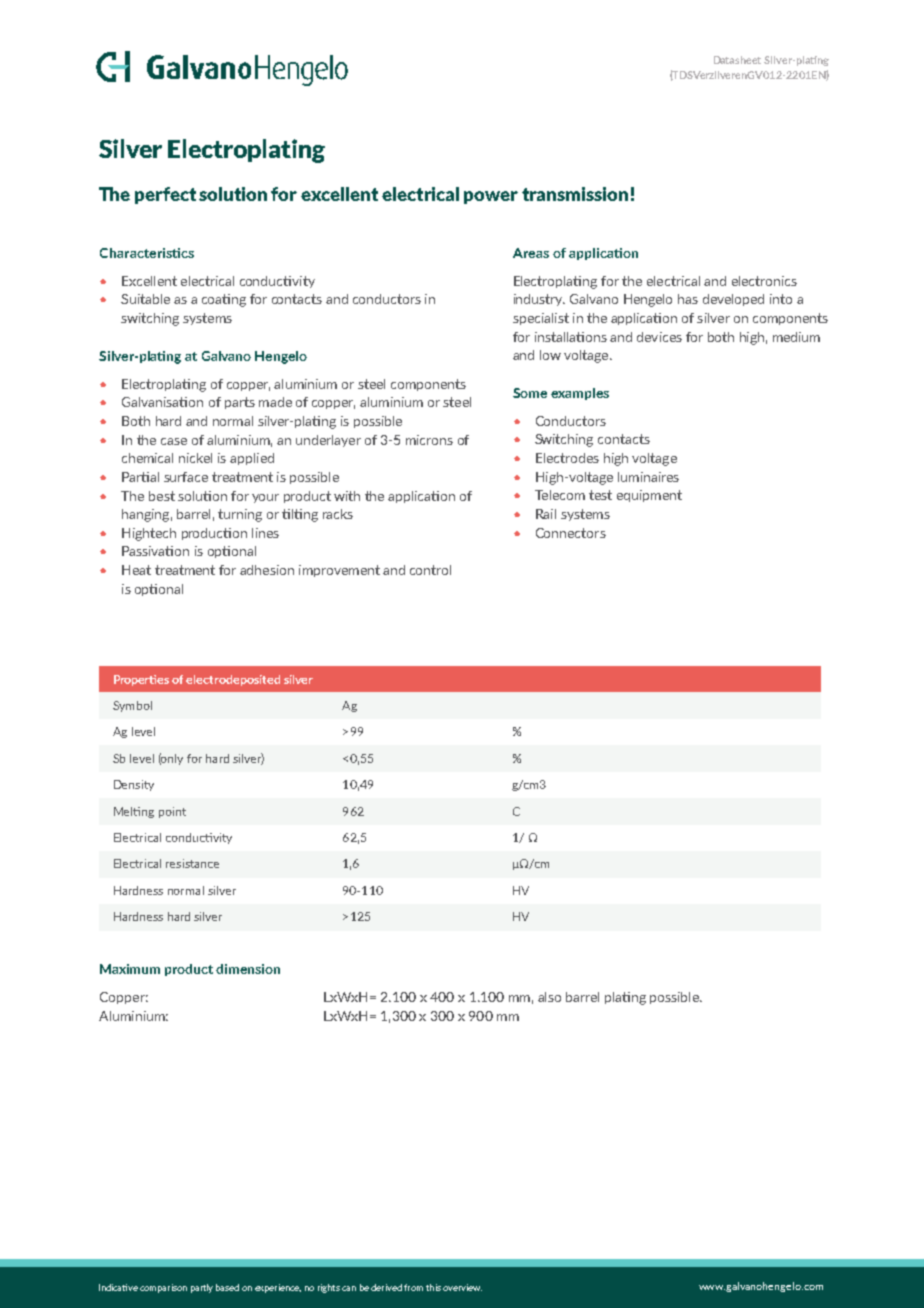 The height and width of the screenshot is (1308, 924). Describe the element at coordinates (192, 863) in the screenshot. I see `resistance` at that location.
